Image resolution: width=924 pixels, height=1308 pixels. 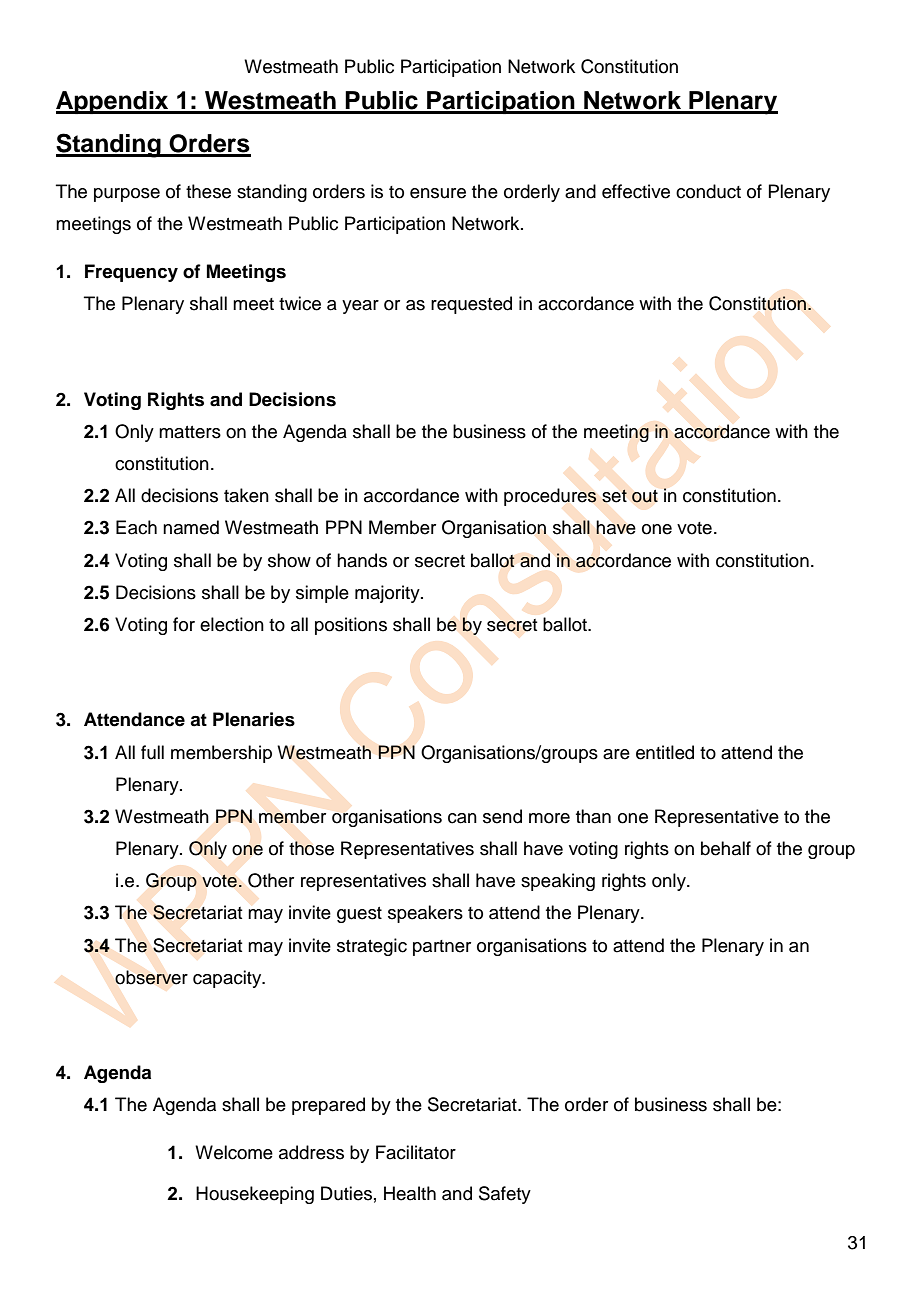 I want to click on effective, so click(x=636, y=191).
